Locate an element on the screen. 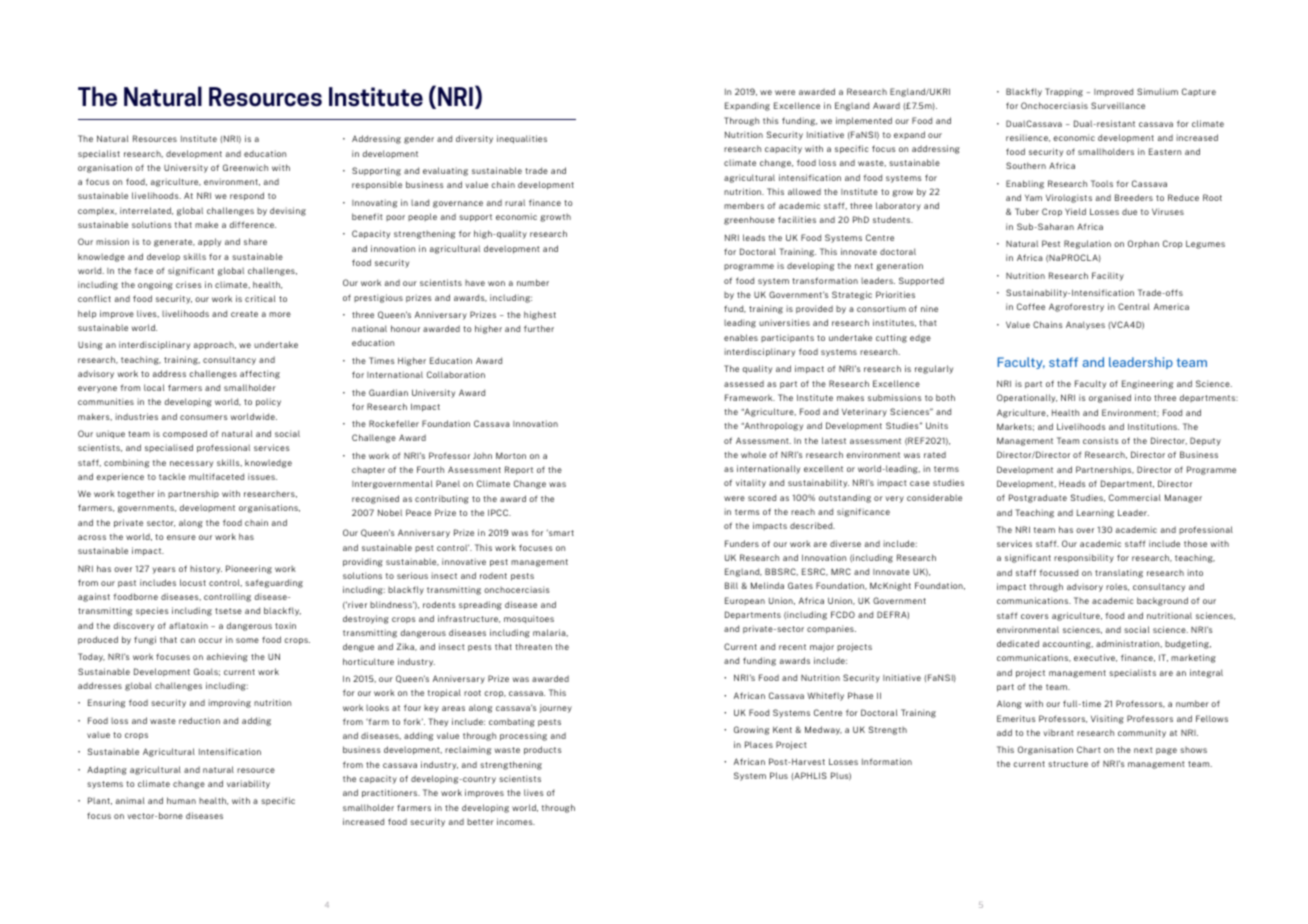 This screenshot has height=924, width=1308. inequalities is located at coordinates (522, 139).
